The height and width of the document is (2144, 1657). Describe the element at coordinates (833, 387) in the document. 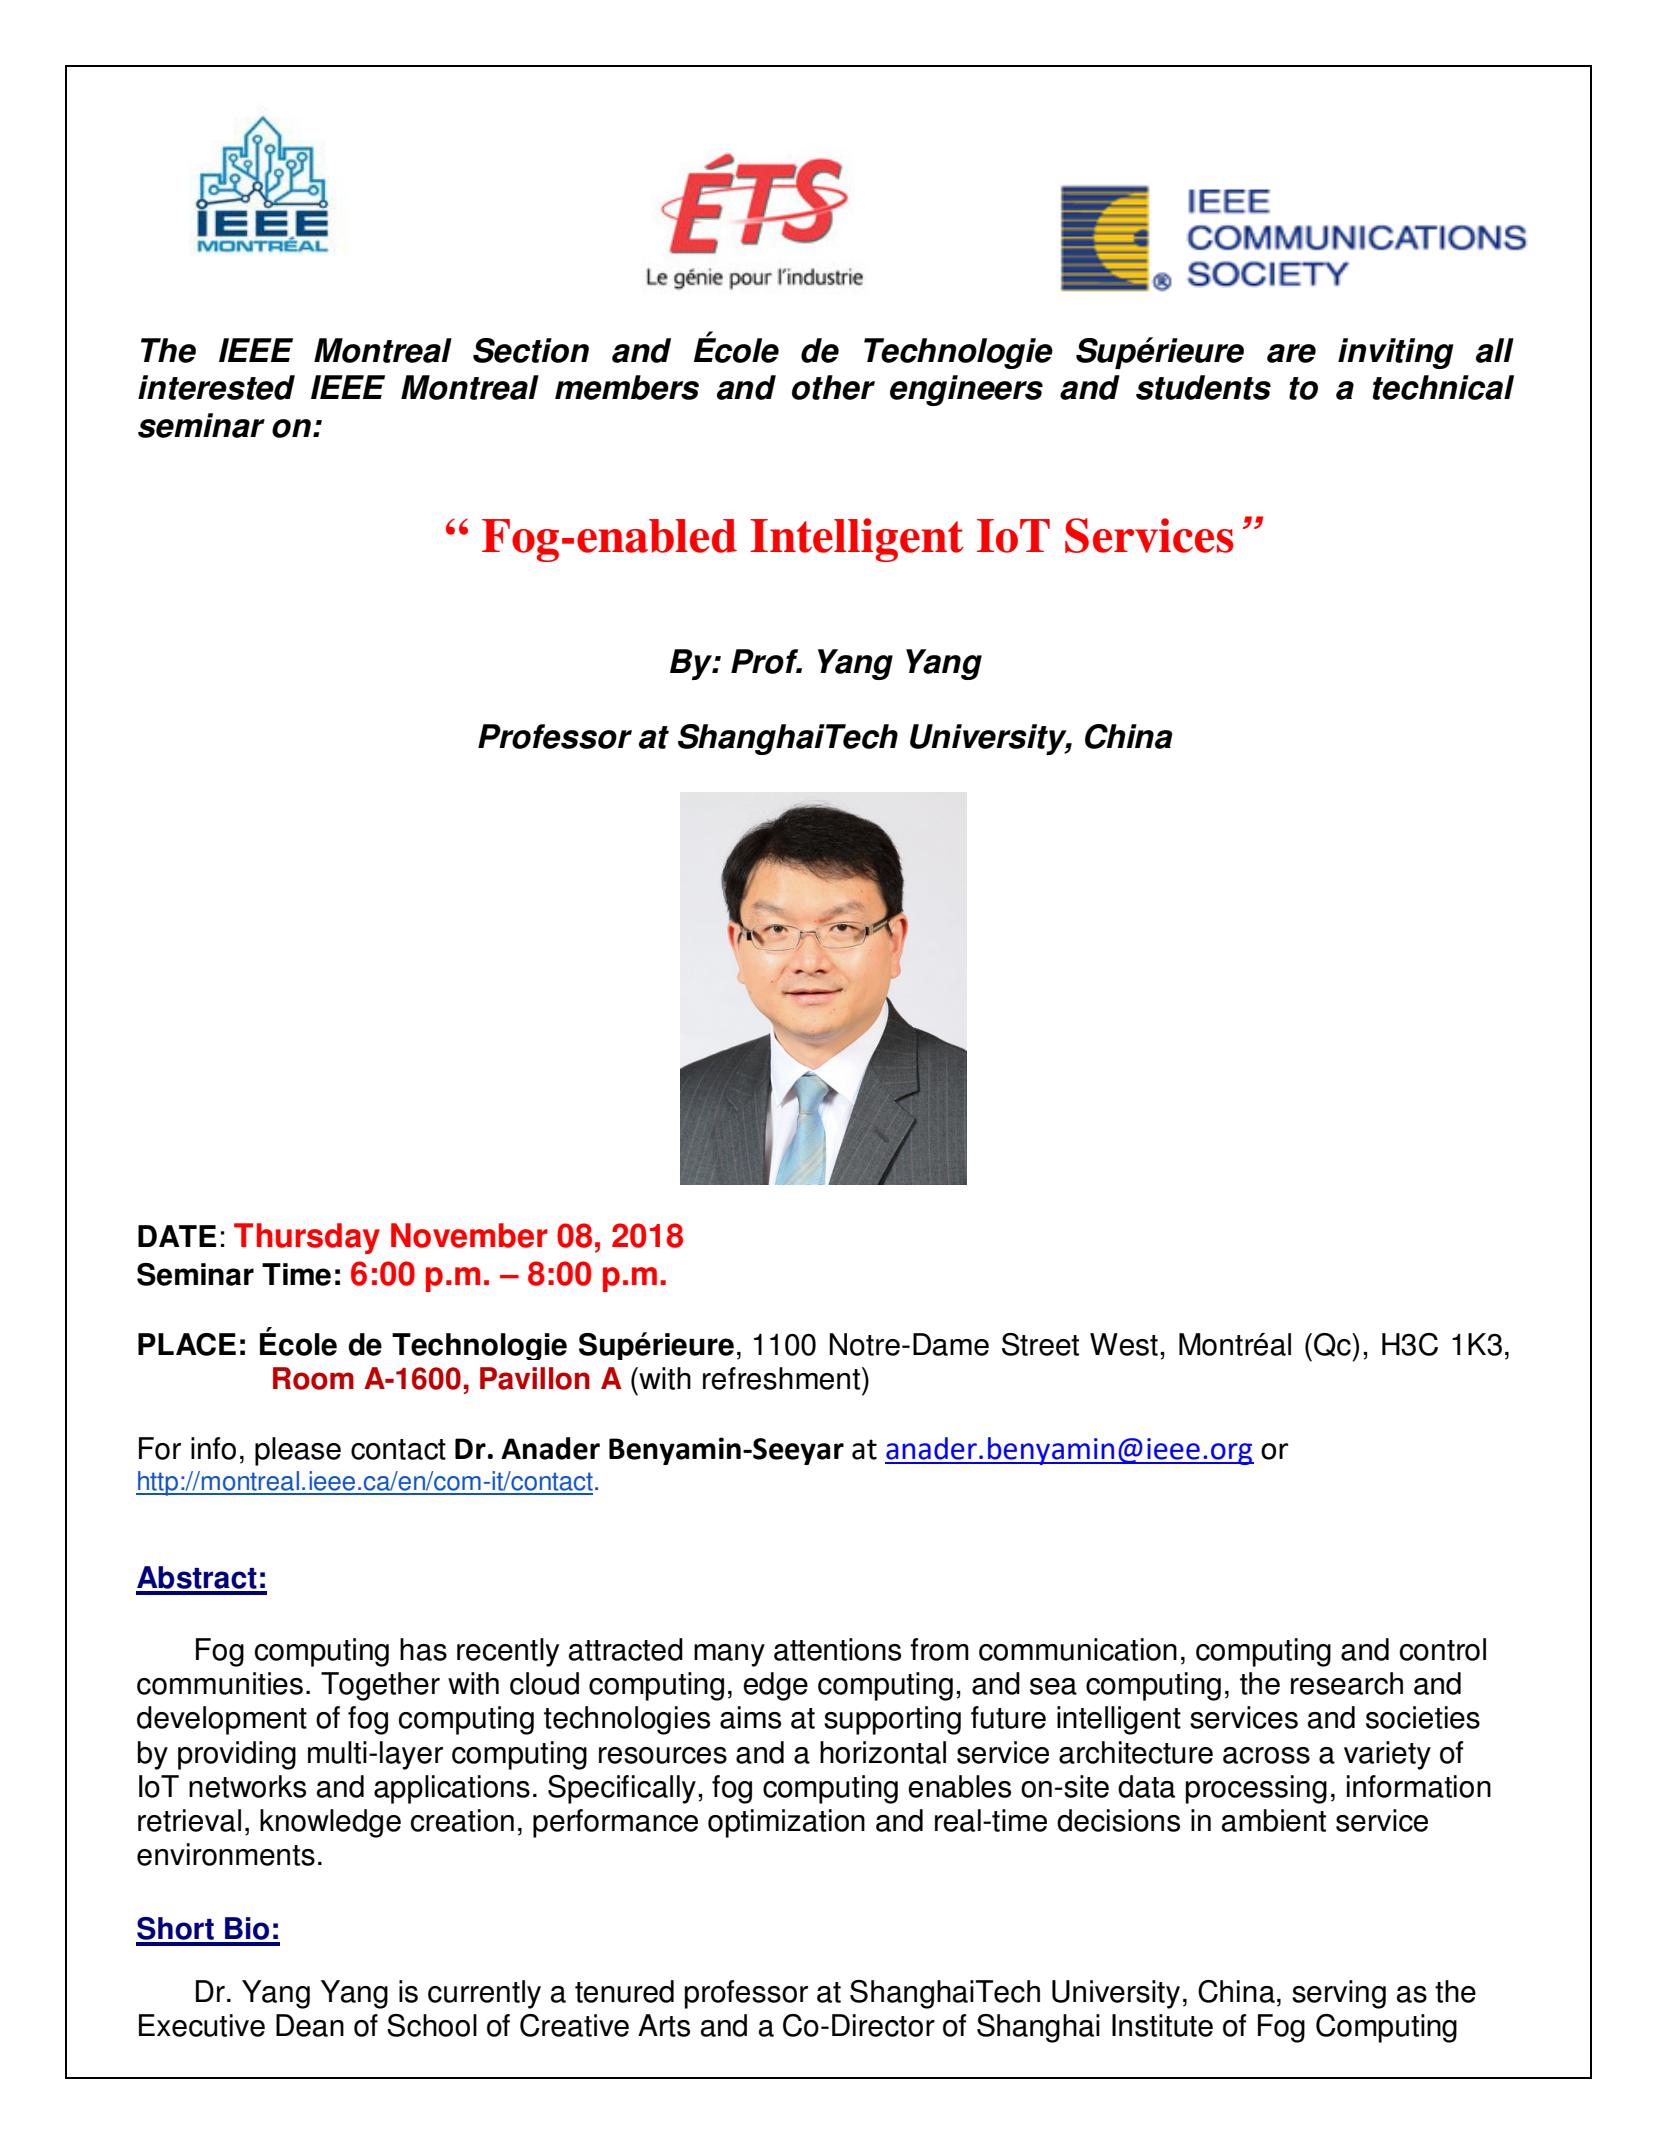

I see `other` at that location.
